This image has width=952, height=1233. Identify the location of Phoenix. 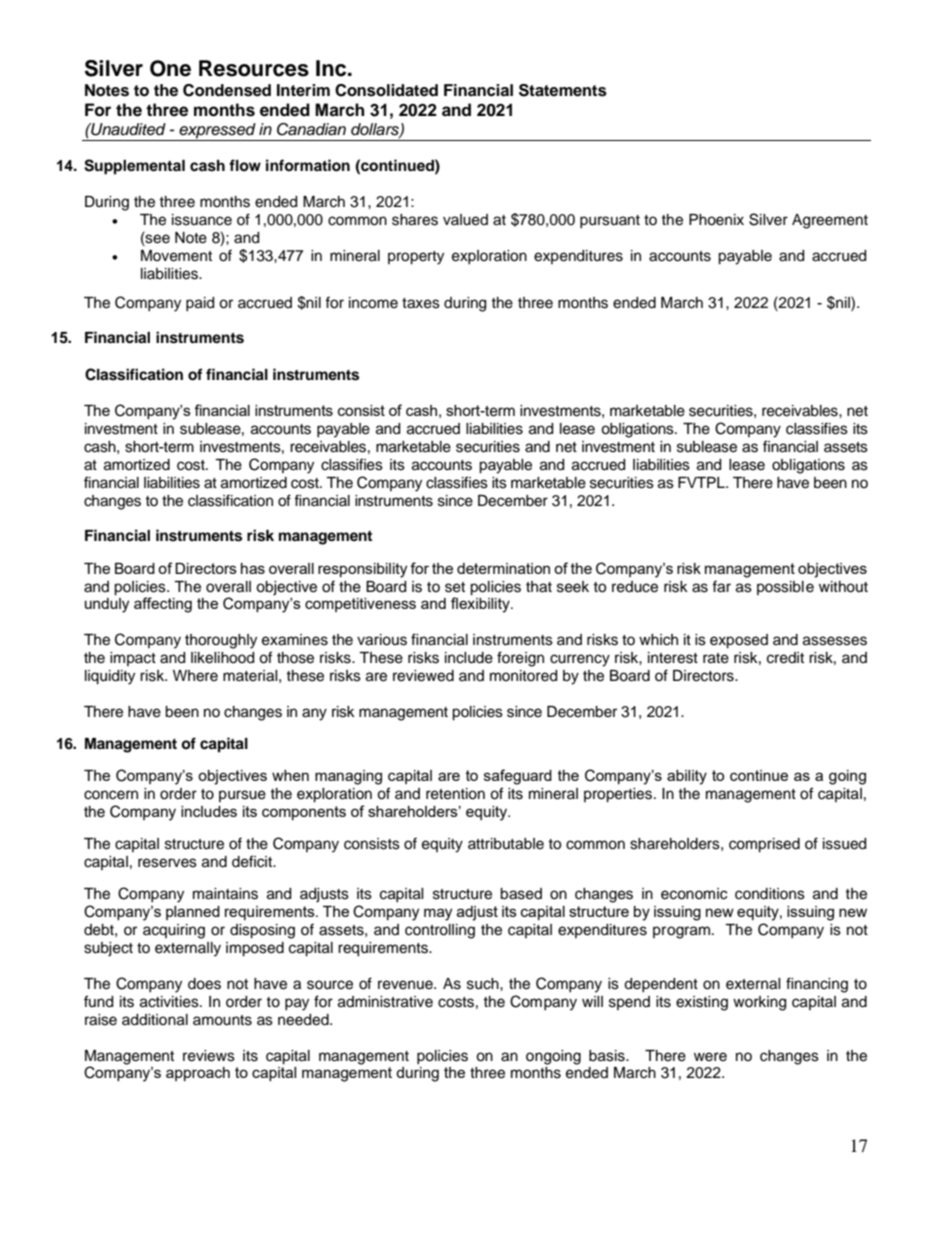
(716, 220).
